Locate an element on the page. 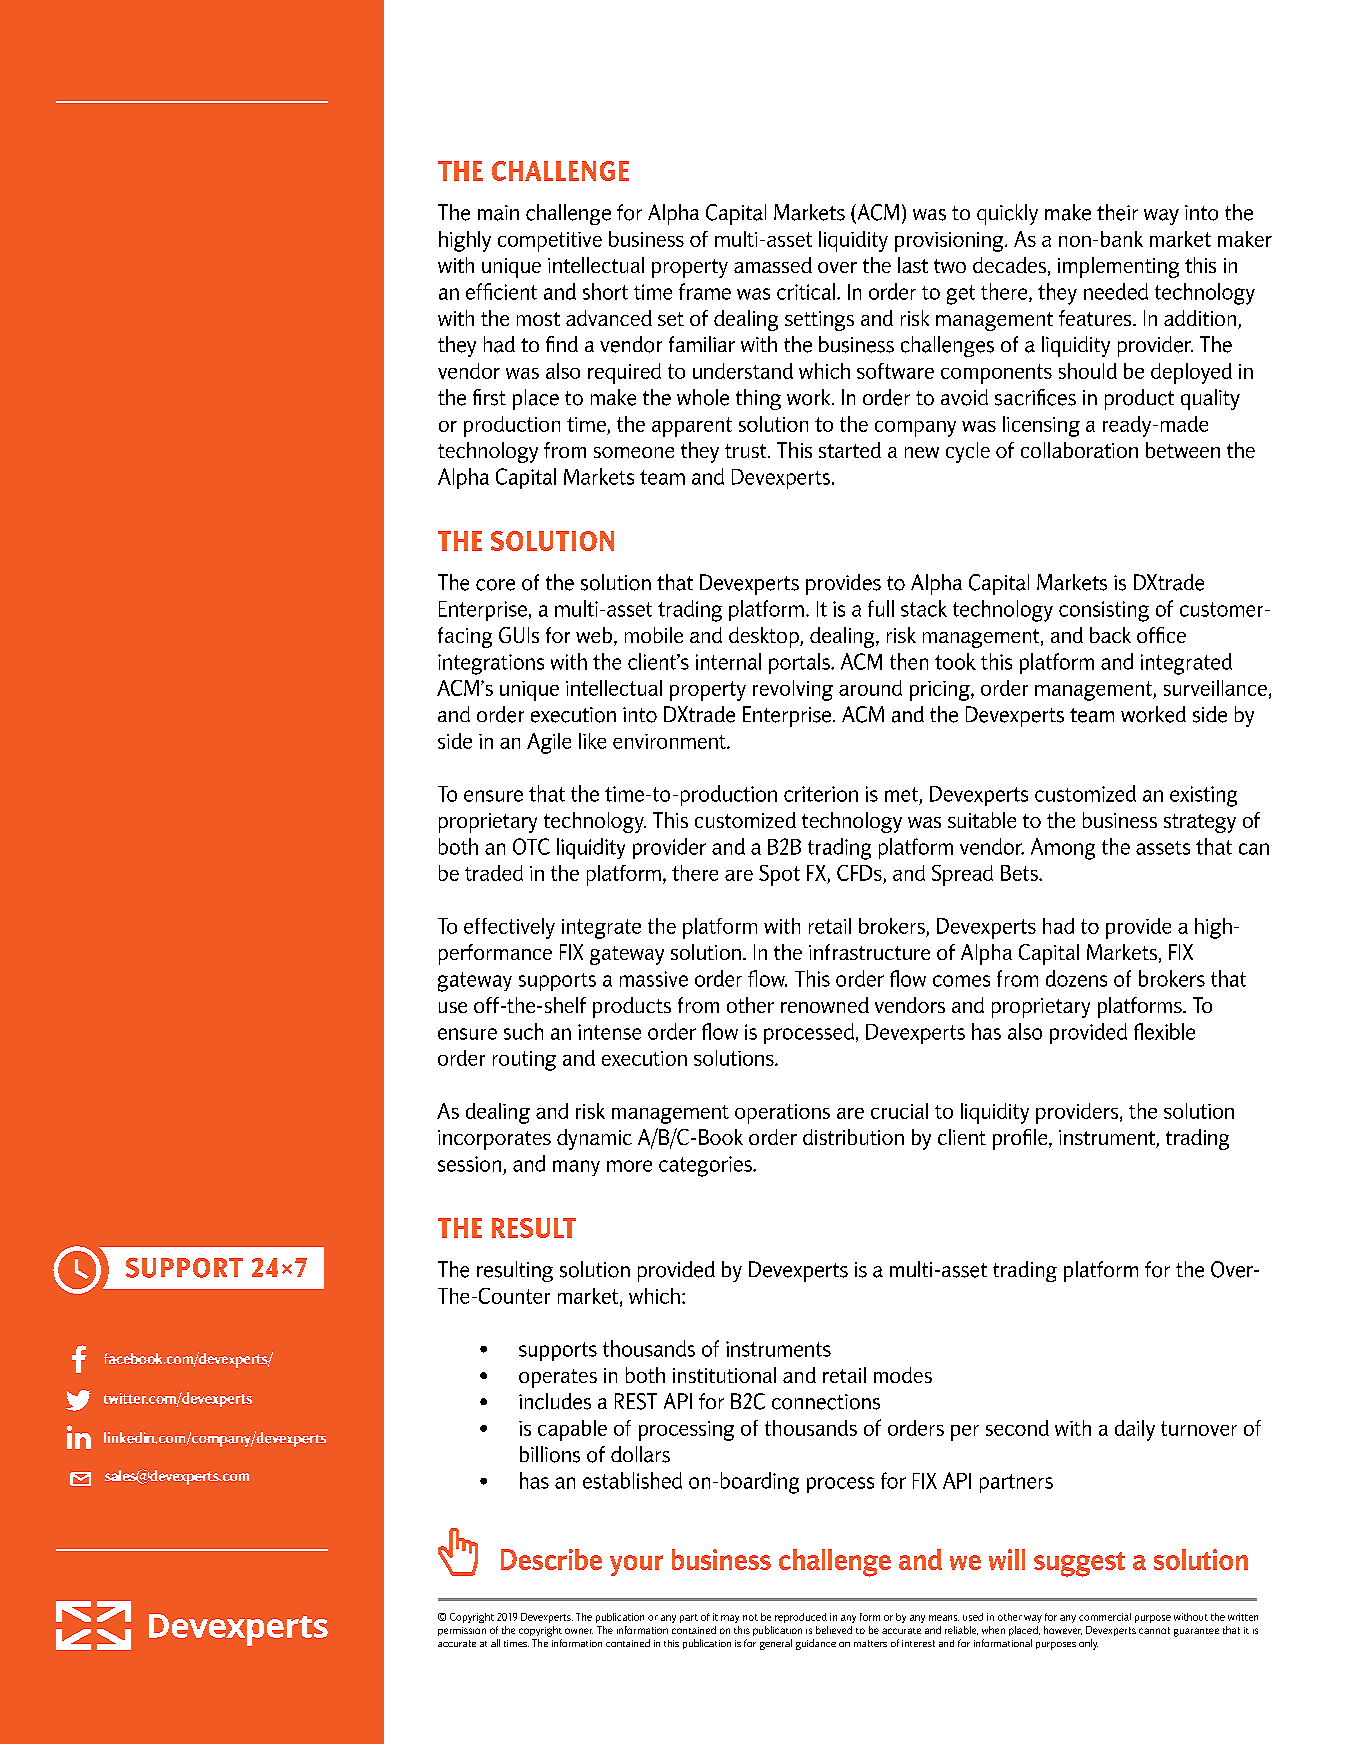  critical is located at coordinates (806, 291).
